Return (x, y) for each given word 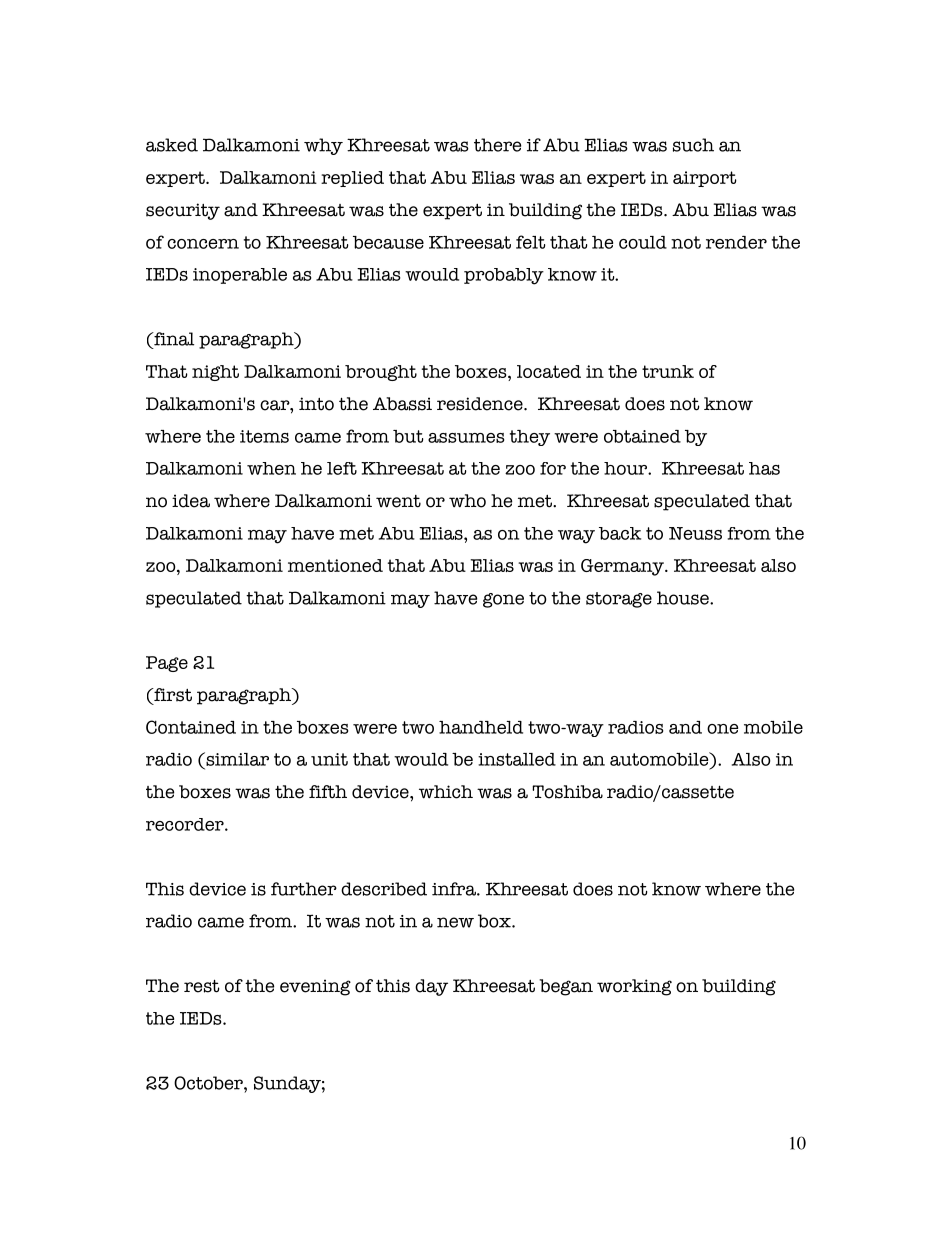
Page (167, 664)
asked (172, 145)
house (684, 598)
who (467, 501)
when (271, 468)
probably (504, 276)
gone (503, 600)
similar (236, 759)
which (446, 792)
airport (705, 179)
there (497, 145)
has (764, 468)
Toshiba (567, 792)
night (215, 373)
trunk (668, 371)
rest (202, 986)
